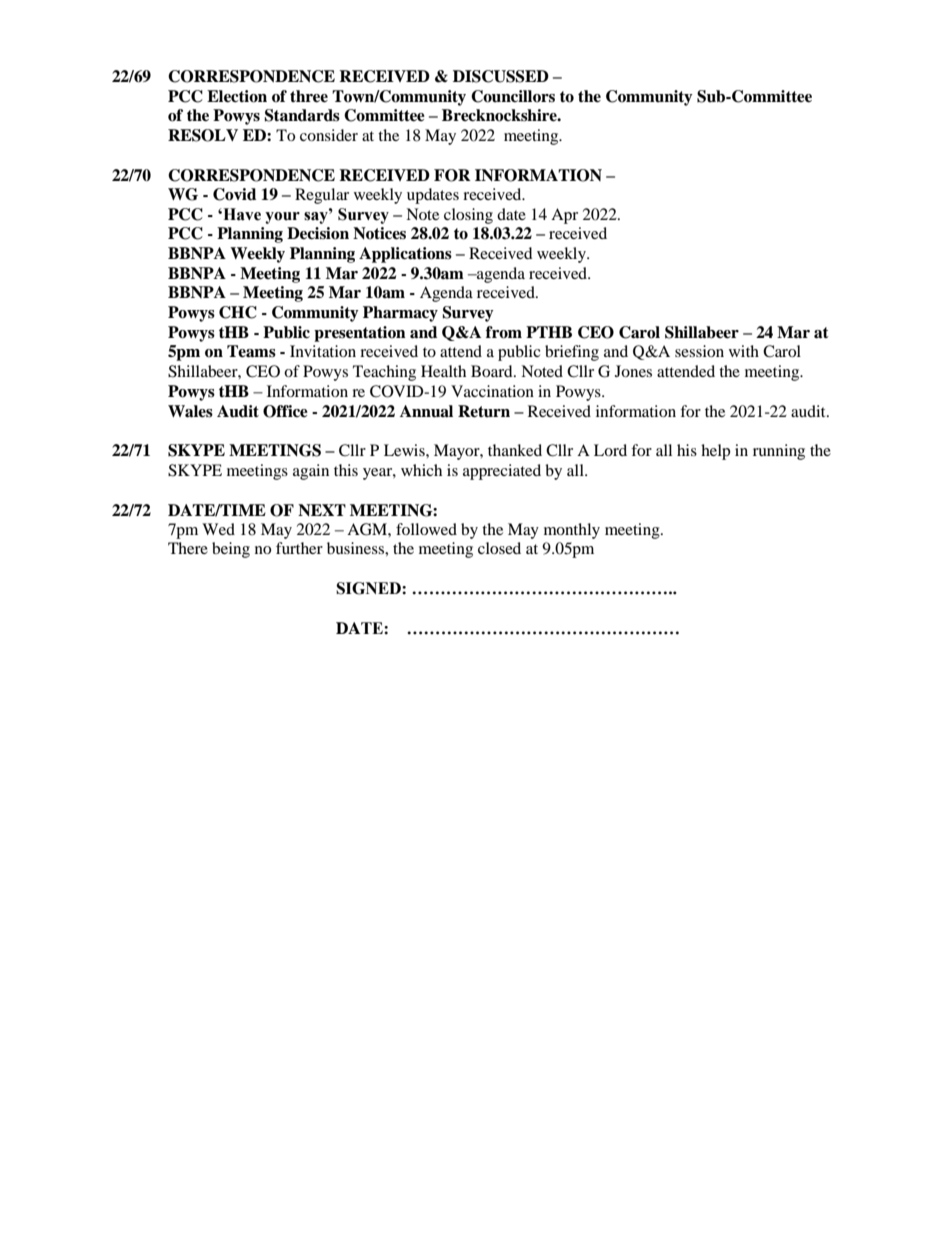 The image size is (952, 1233). I want to click on Councillors, so click(513, 96).
